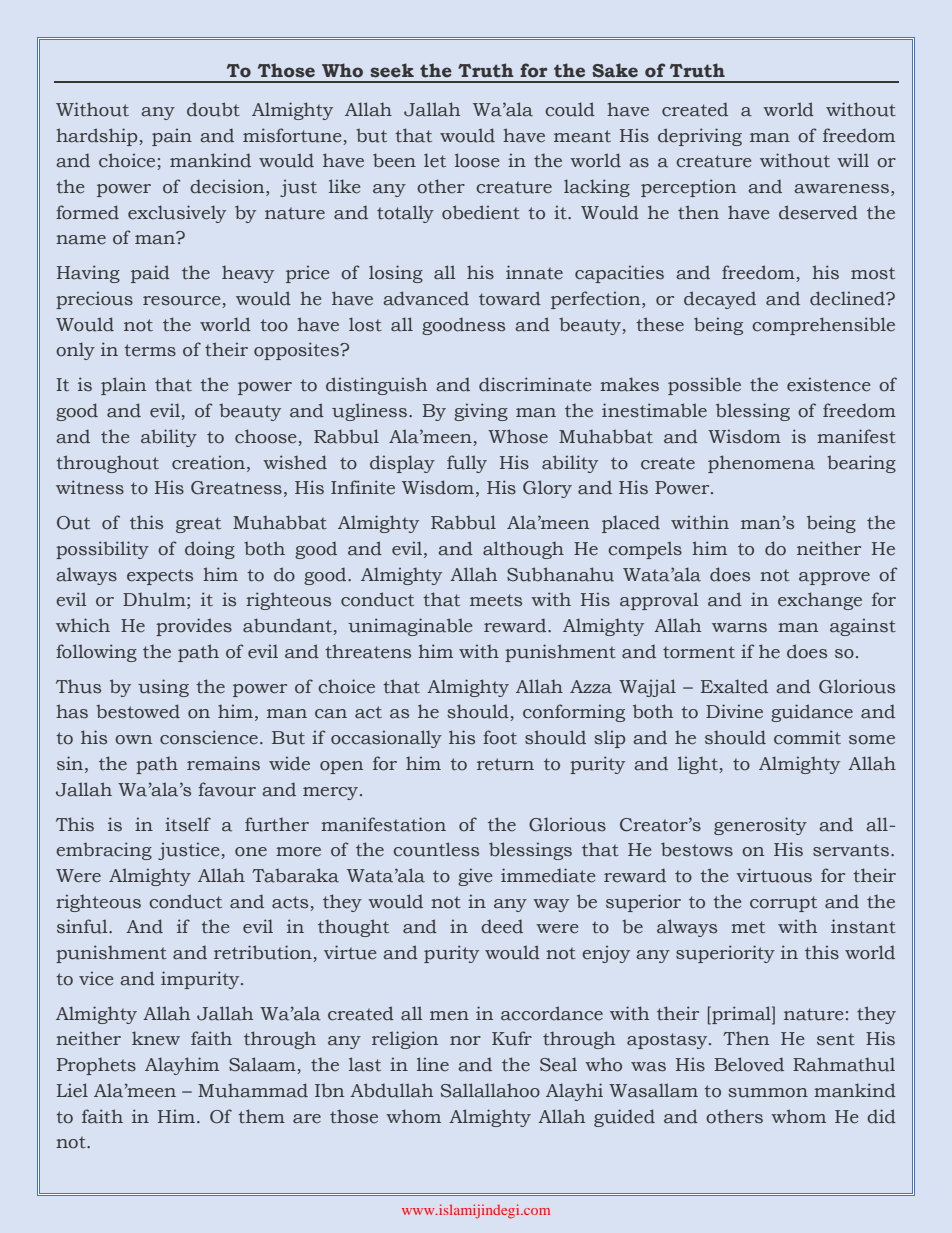  Describe the element at coordinates (477, 160) in the screenshot. I see `loose` at that location.
